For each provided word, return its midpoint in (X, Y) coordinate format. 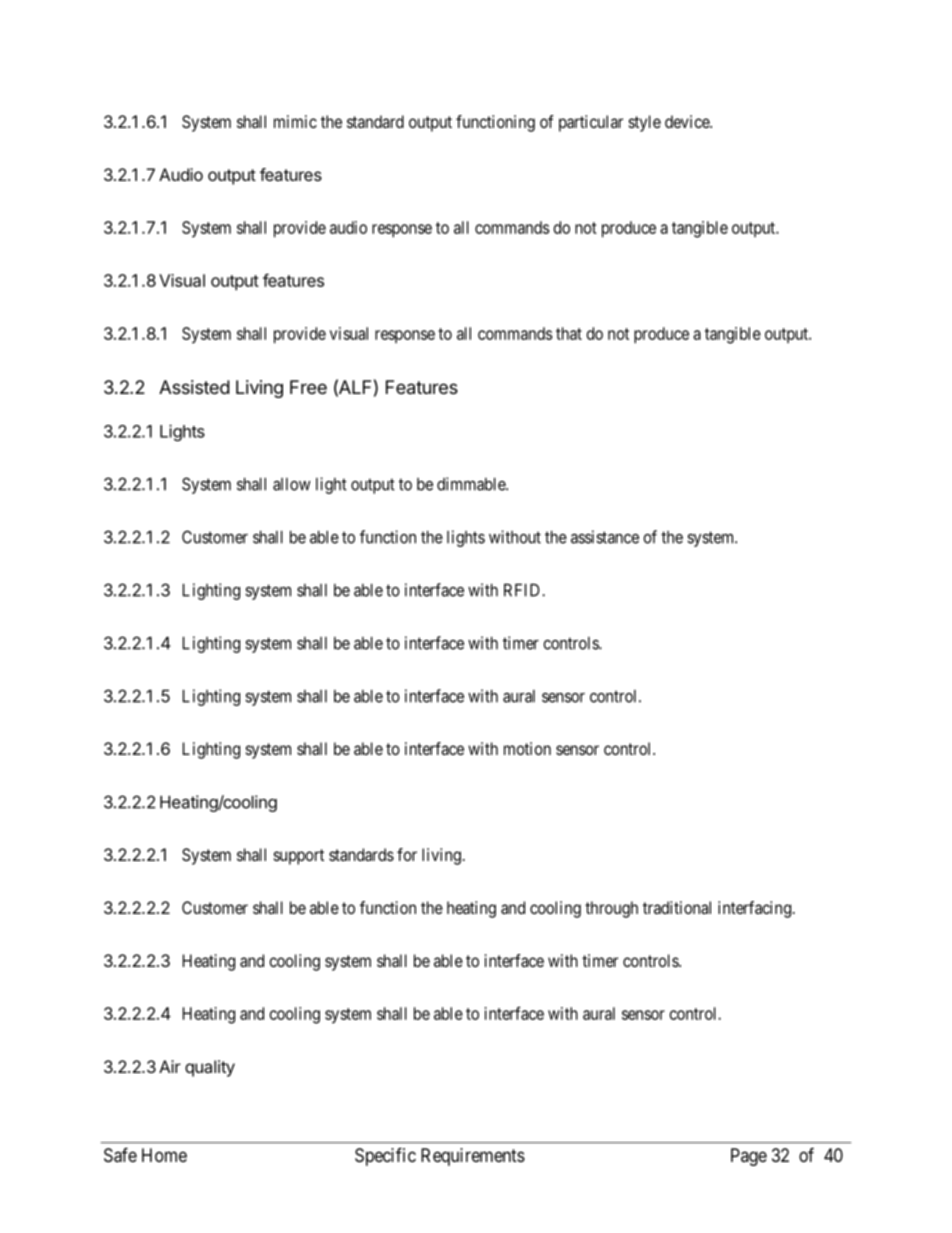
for (407, 854)
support (299, 857)
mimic (295, 121)
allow (292, 484)
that (569, 333)
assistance (605, 537)
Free (308, 387)
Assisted (194, 387)
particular (591, 123)
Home (164, 1155)
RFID (523, 590)
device (688, 121)
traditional (677, 907)
